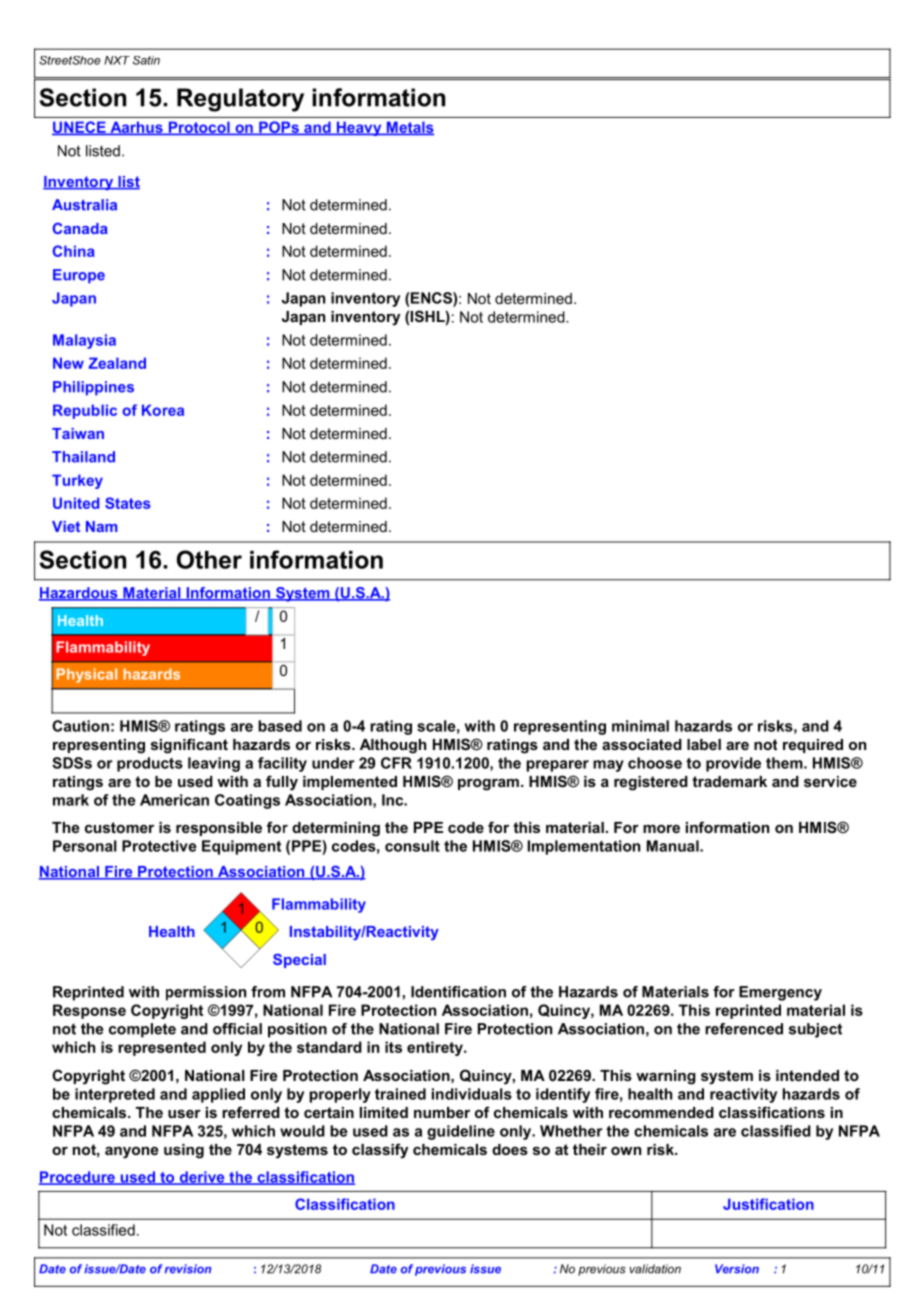  What do you see at coordinates (780, 993) in the screenshot?
I see `Emergency` at bounding box center [780, 993].
